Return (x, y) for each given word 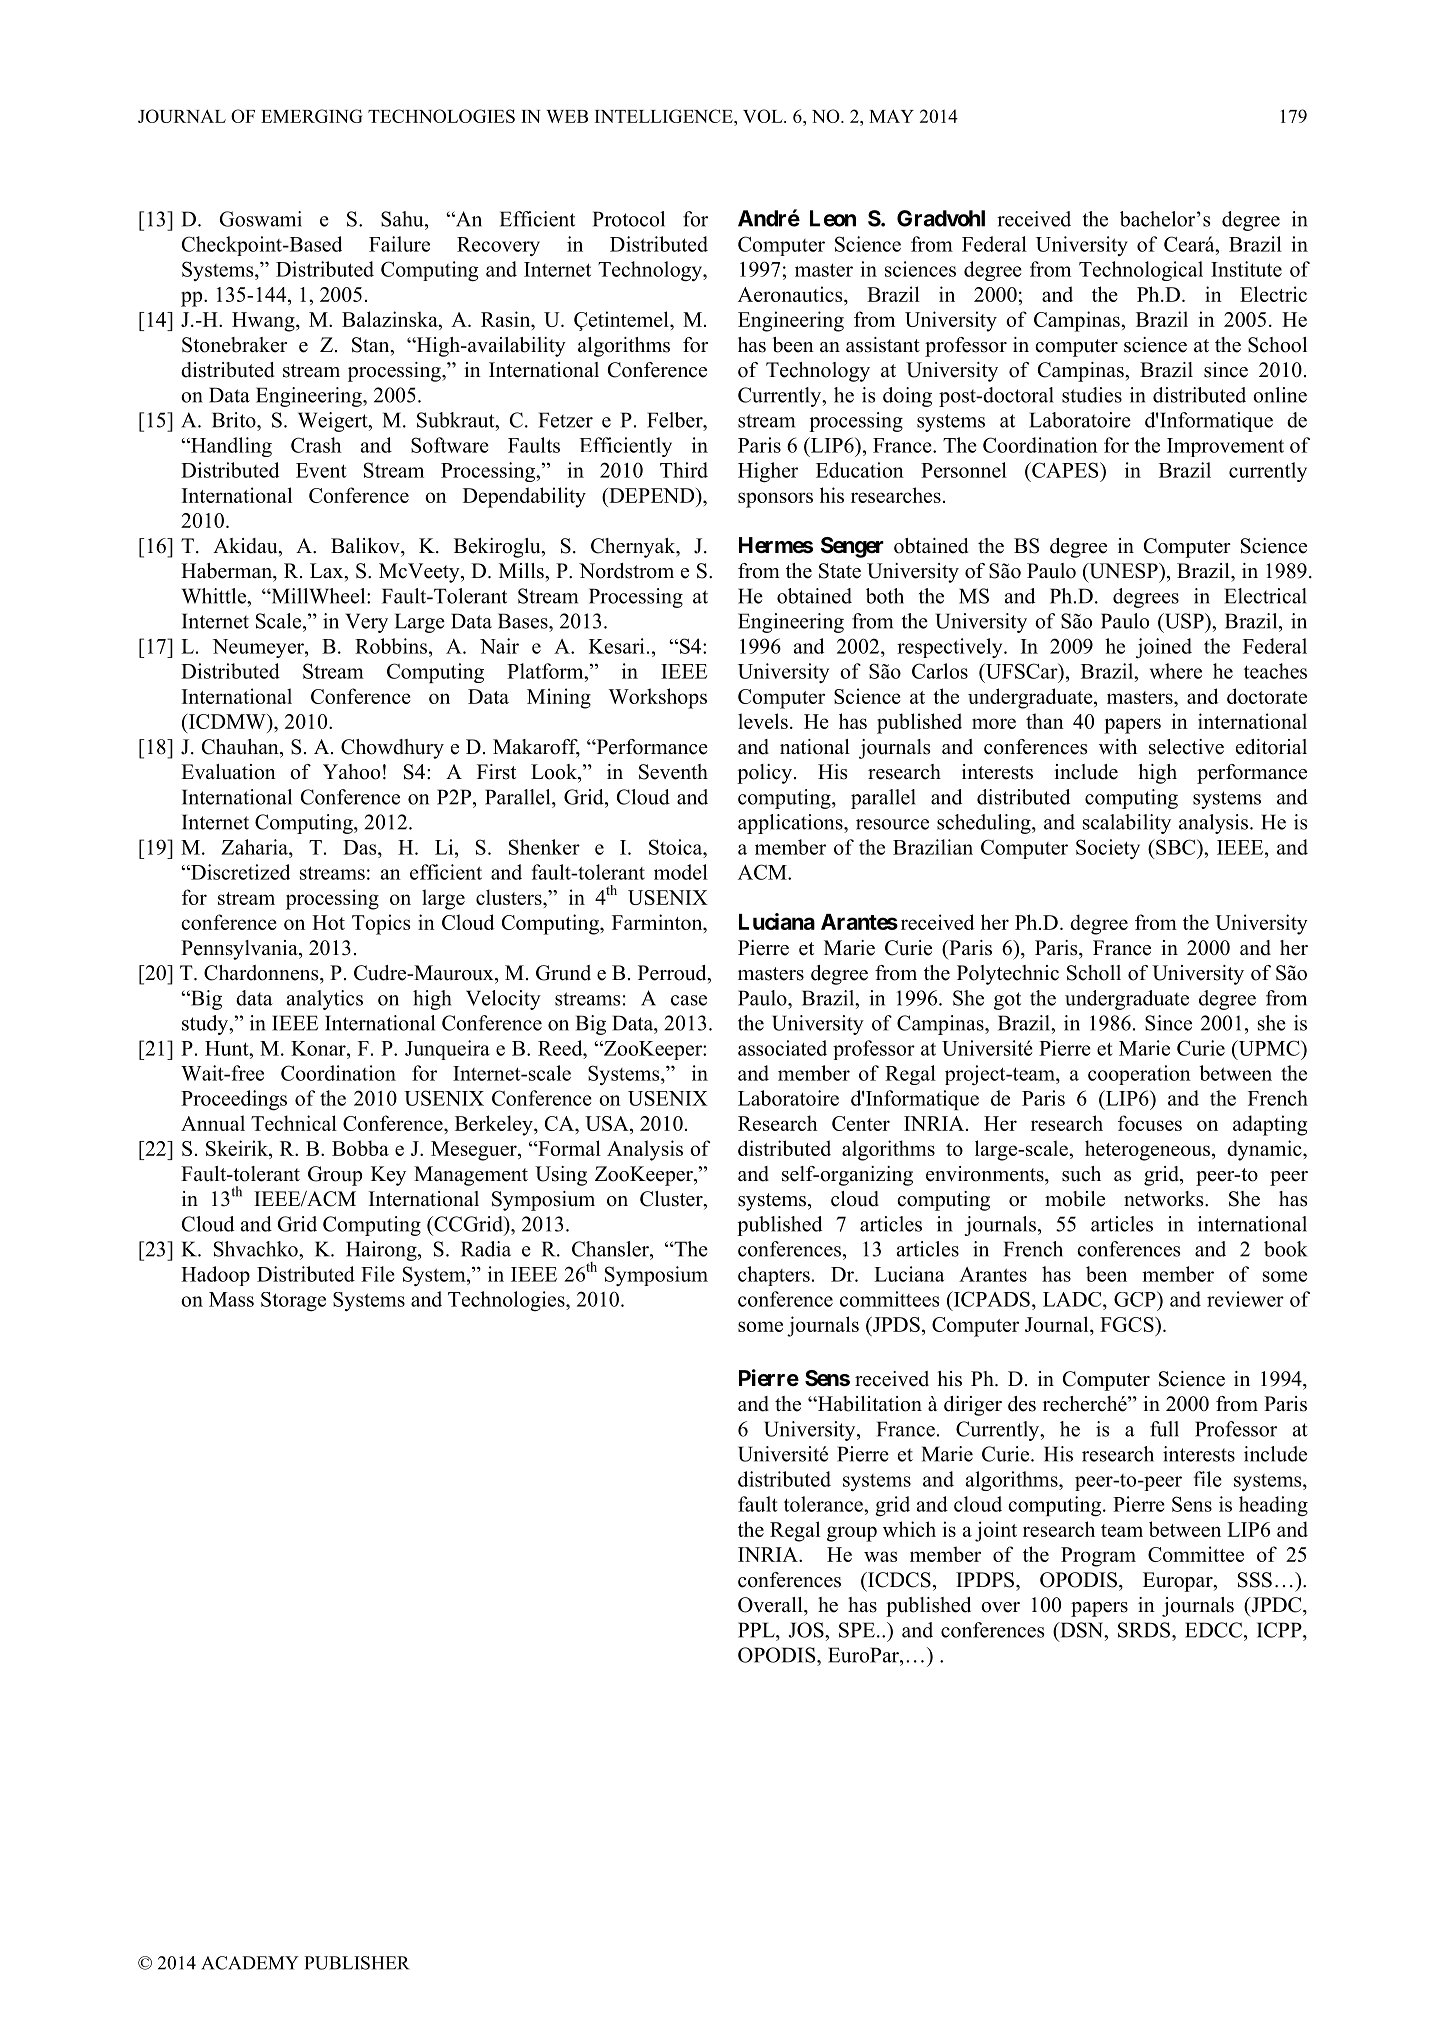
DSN (1082, 1630)
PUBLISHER (357, 1963)
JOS (807, 1630)
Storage (293, 1301)
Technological (1141, 271)
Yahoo (351, 772)
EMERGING (312, 116)
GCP (1136, 1299)
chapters (774, 1276)
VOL (764, 116)
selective (1186, 747)
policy (764, 774)
